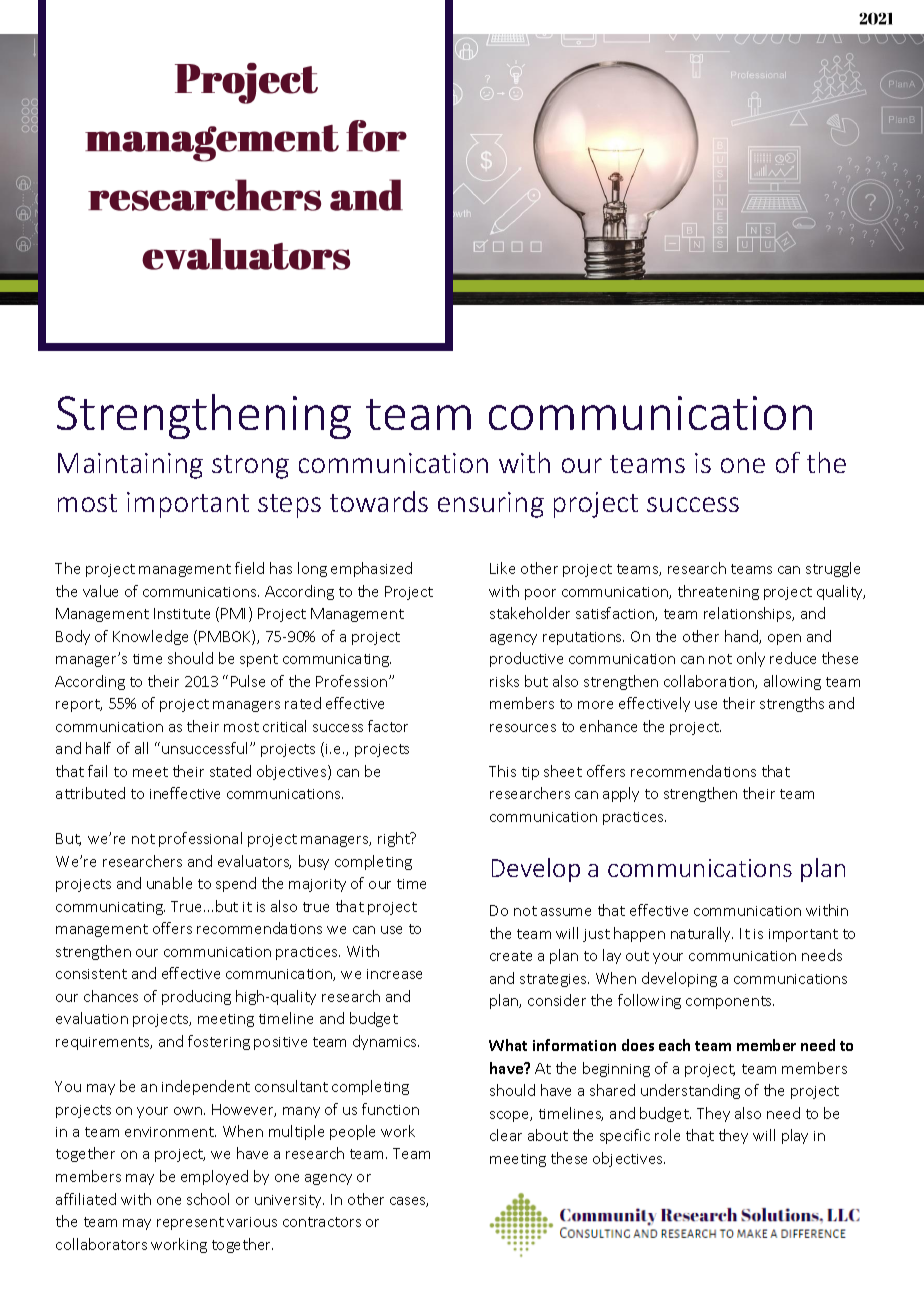  What do you see at coordinates (190, 1223) in the document?
I see `represent` at bounding box center [190, 1223].
